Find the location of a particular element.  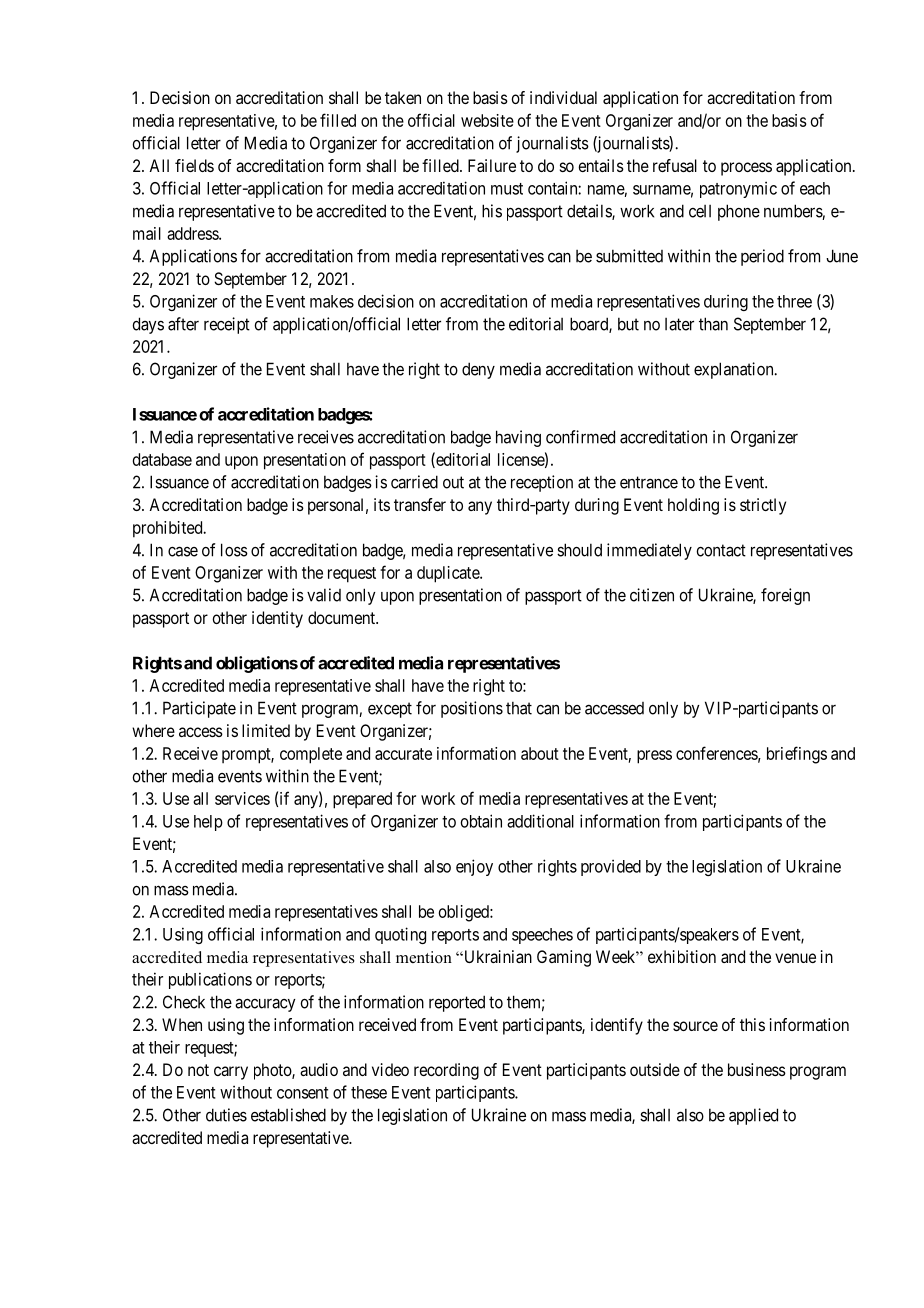

about is located at coordinates (540, 753).
